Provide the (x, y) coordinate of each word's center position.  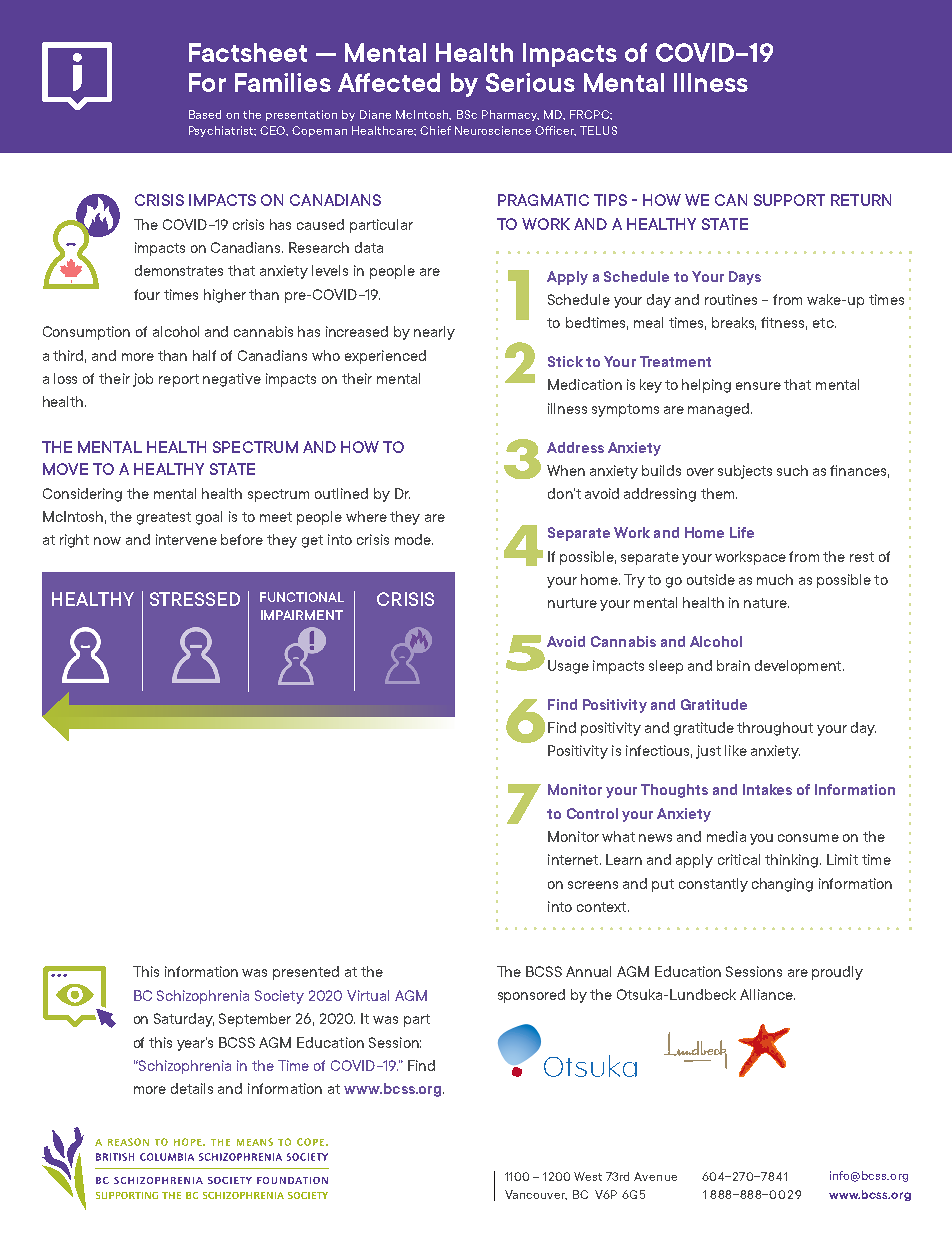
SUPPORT (789, 200)
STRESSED (195, 599)
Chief (435, 130)
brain (733, 665)
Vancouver (536, 1195)
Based (205, 114)
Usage (568, 667)
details (192, 1088)
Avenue (655, 1176)
